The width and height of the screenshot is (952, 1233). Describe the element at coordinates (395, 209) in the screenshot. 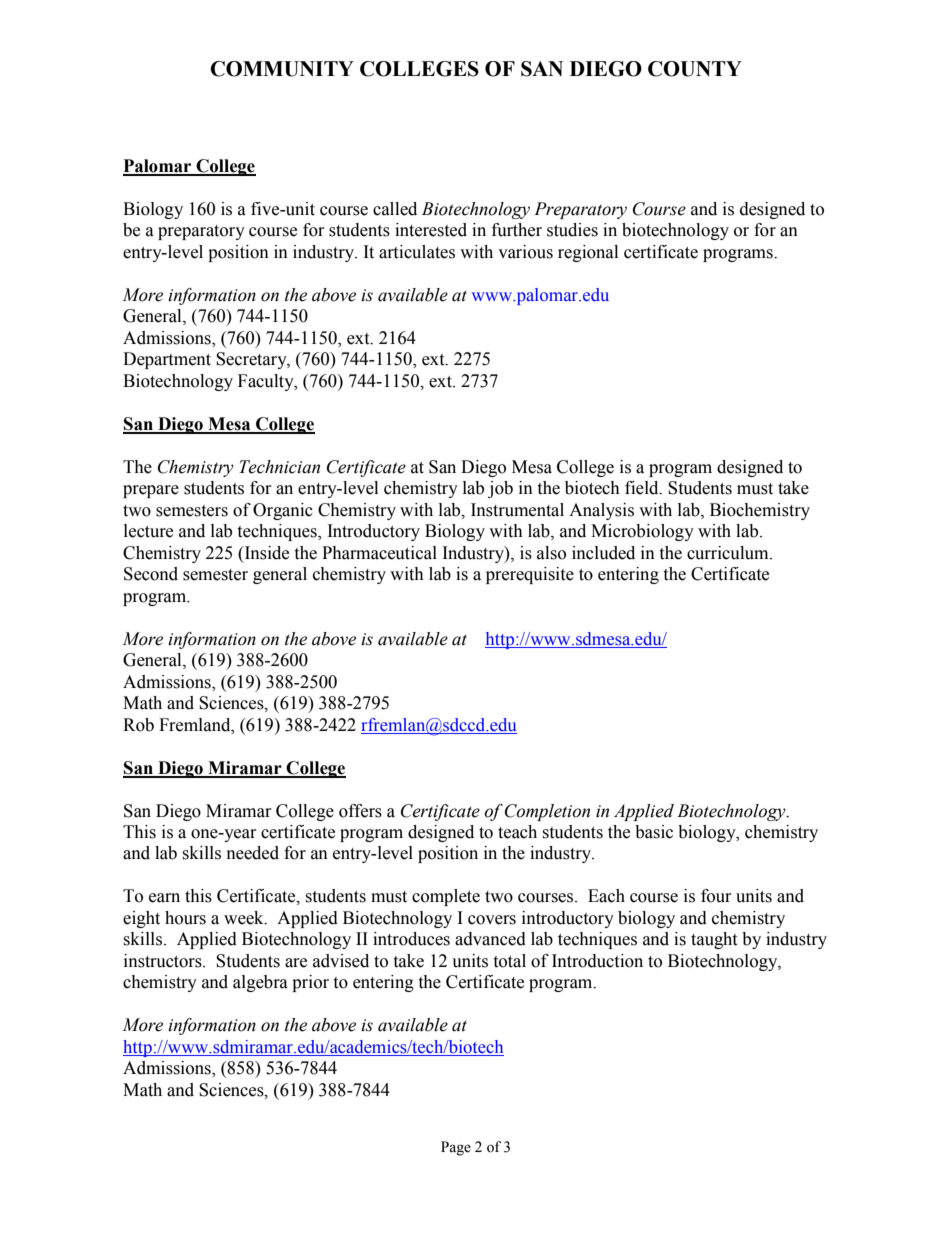

I see `called` at that location.
